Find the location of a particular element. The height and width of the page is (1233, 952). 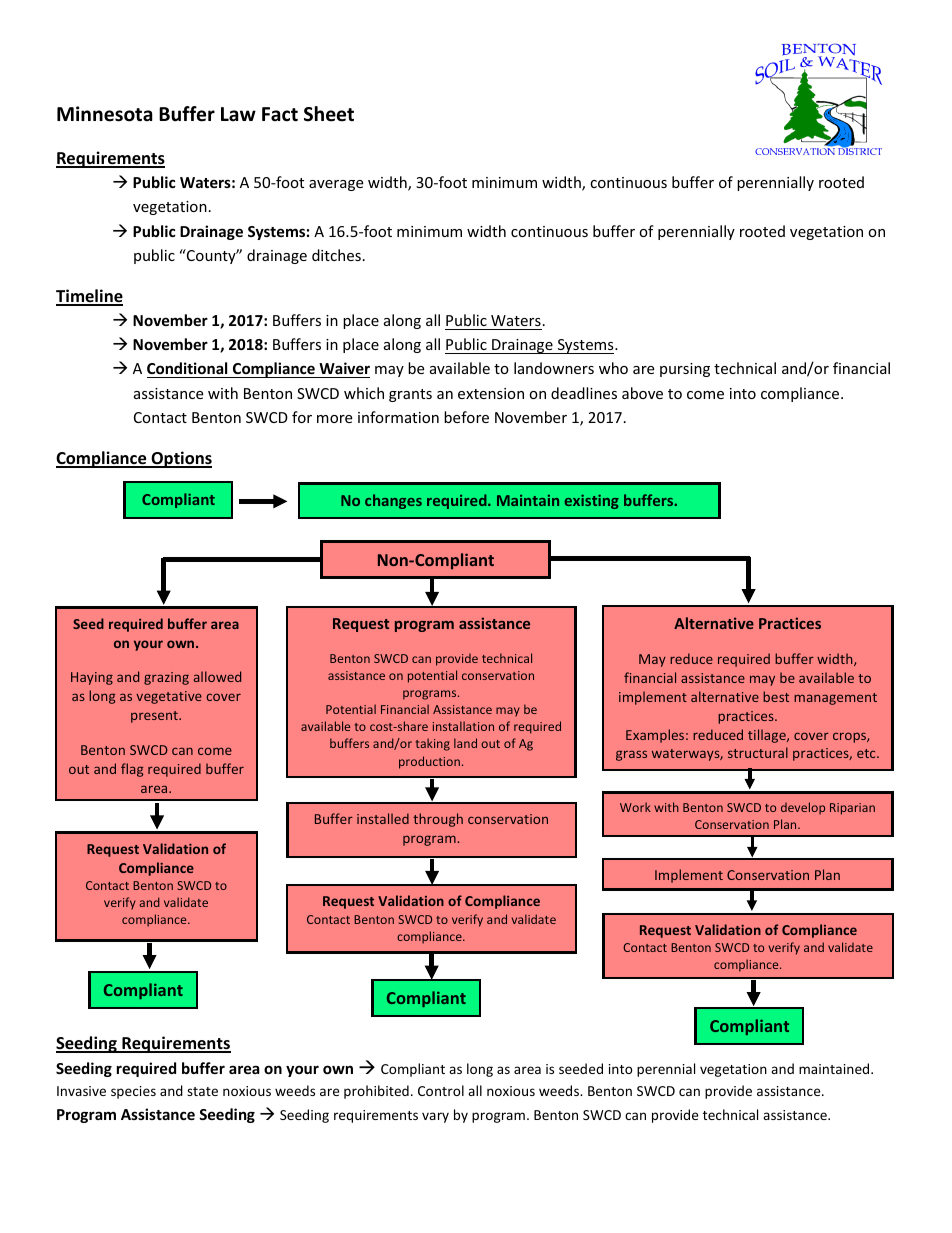

best is located at coordinates (776, 696).
